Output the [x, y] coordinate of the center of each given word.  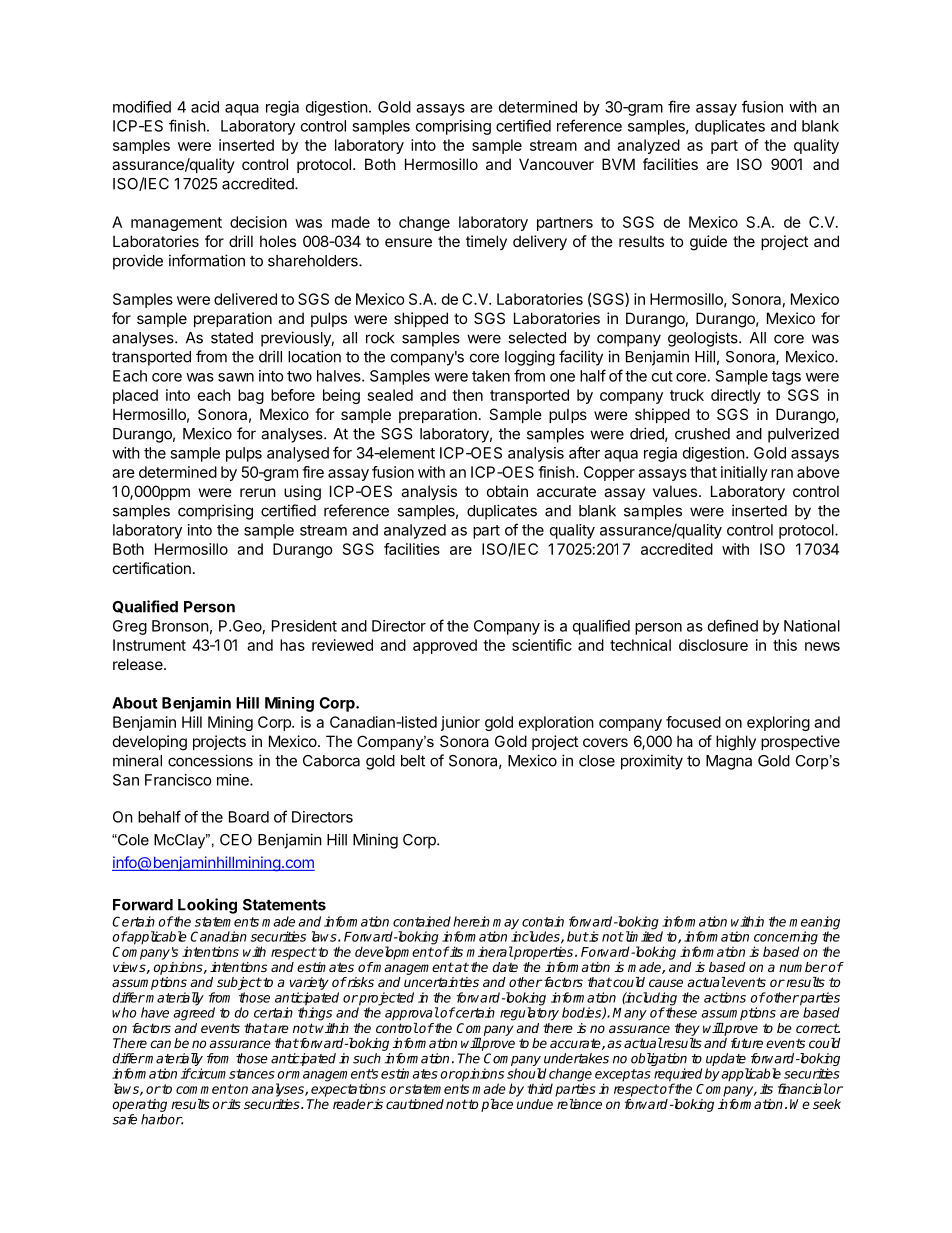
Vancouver [556, 164]
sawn [236, 377]
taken [491, 376]
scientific [542, 645]
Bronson [180, 626]
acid [205, 107]
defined [733, 625]
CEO [236, 840]
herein [471, 921]
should [526, 1073]
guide [708, 243]
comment [204, 1089]
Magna [729, 762]
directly [736, 396]
